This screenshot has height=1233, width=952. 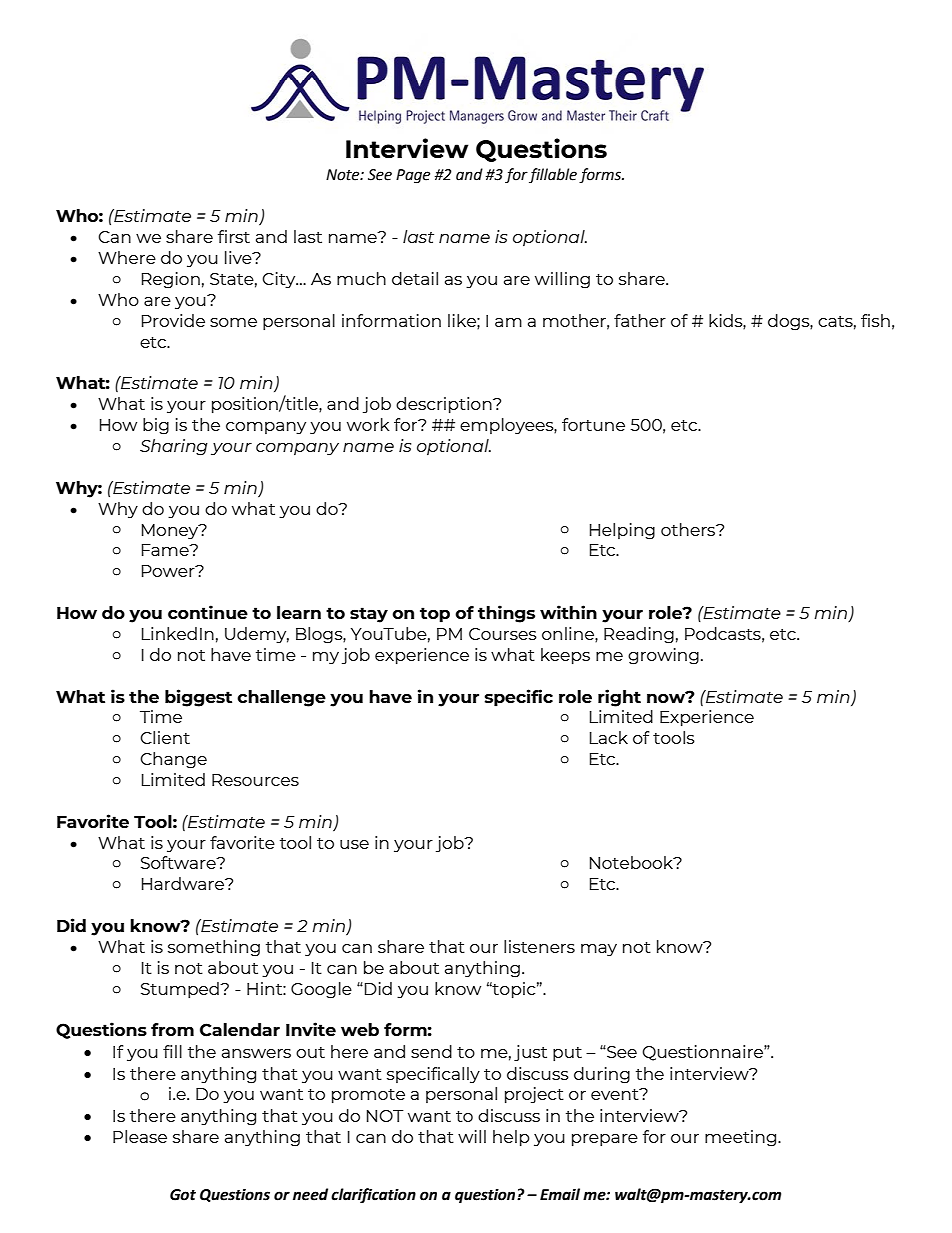 I want to click on others, so click(x=689, y=529).
